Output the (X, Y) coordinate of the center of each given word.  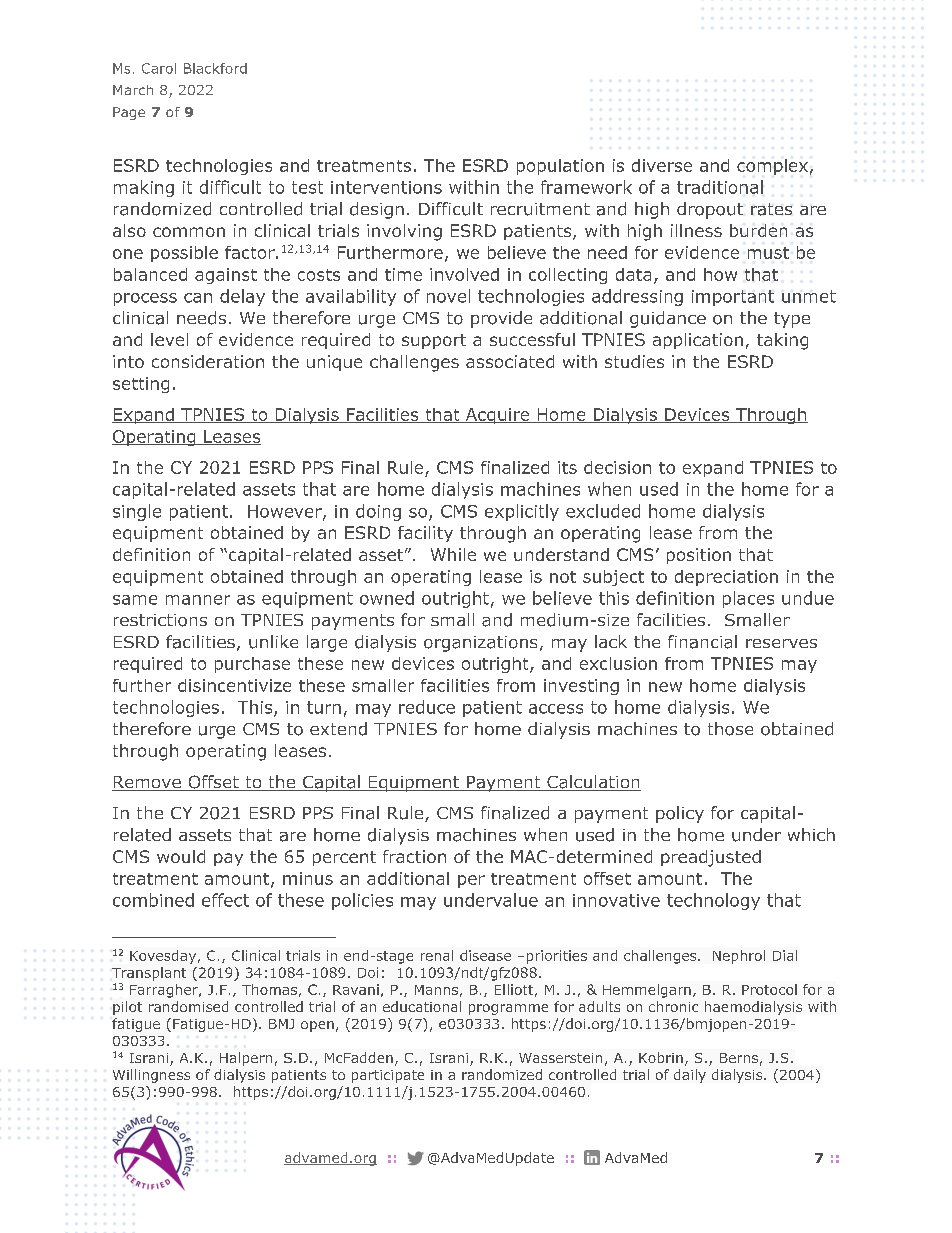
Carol (159, 68)
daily (690, 1076)
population (560, 167)
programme (508, 1009)
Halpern (246, 1059)
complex (772, 167)
